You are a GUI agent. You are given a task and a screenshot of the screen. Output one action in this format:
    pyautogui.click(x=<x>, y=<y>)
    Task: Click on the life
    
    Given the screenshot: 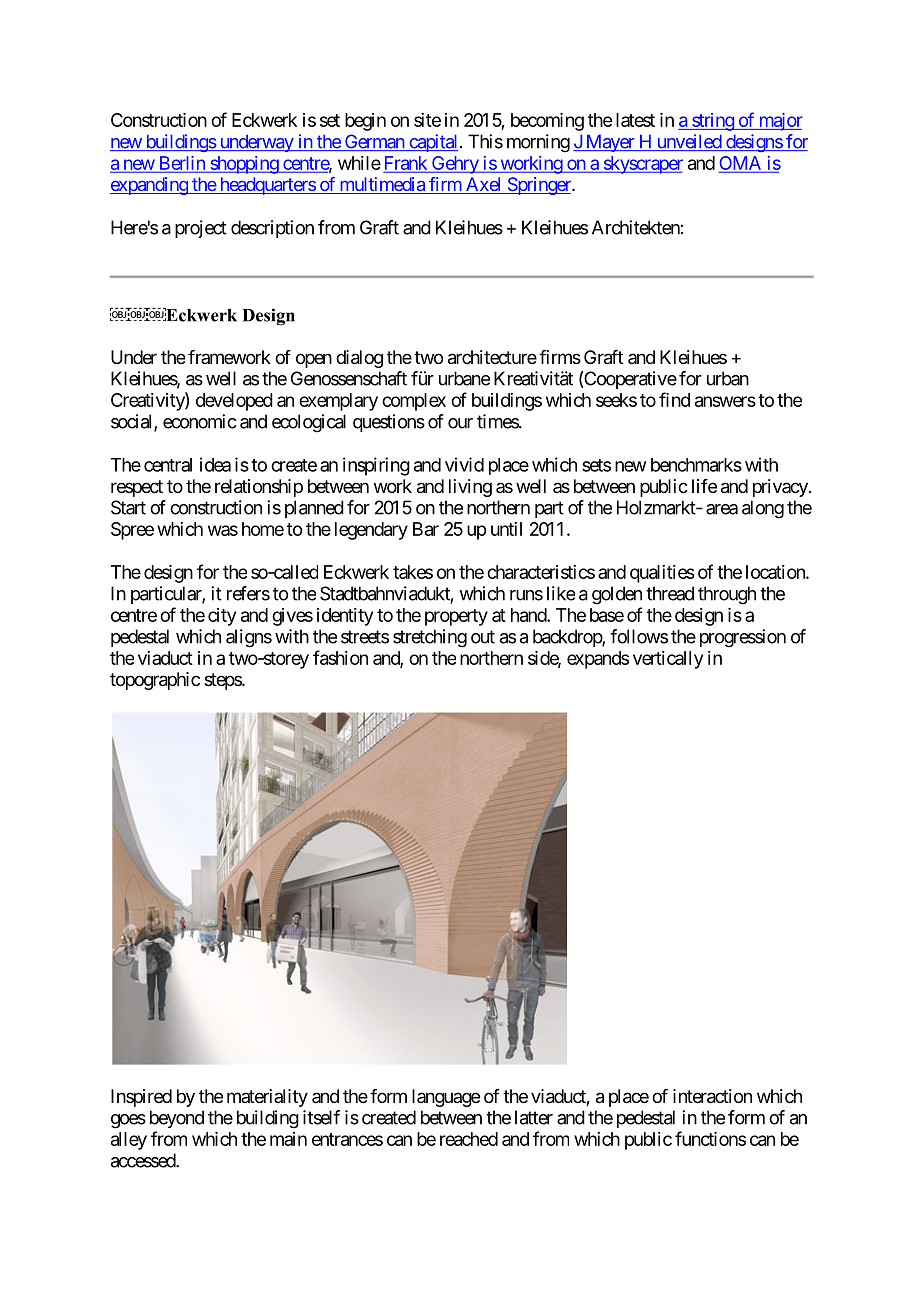 What is the action you would take?
    pyautogui.click(x=704, y=486)
